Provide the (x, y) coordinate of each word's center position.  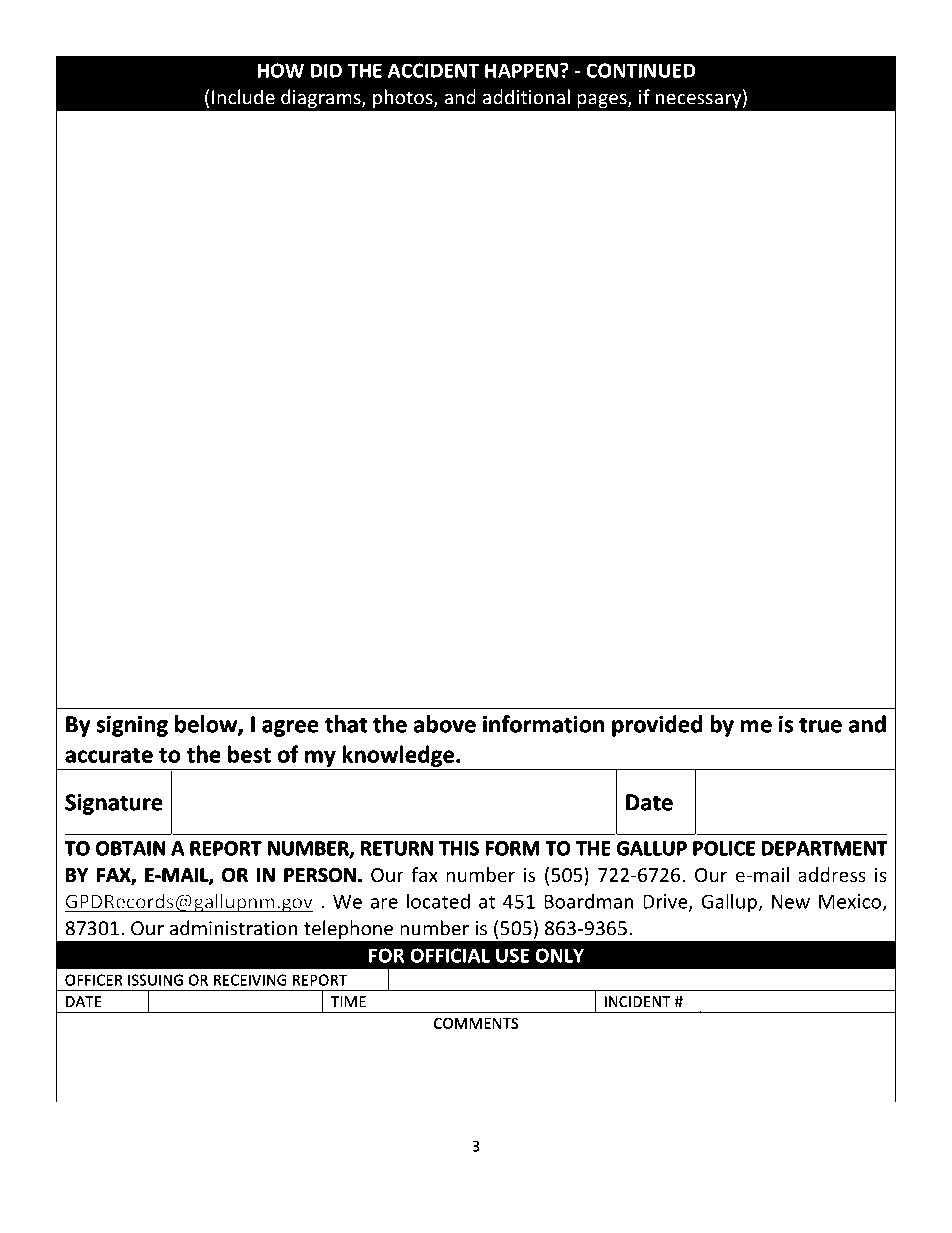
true (820, 725)
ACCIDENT (433, 70)
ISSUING (155, 980)
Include (243, 97)
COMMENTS (476, 1023)
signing (132, 726)
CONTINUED (641, 70)
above (445, 724)
